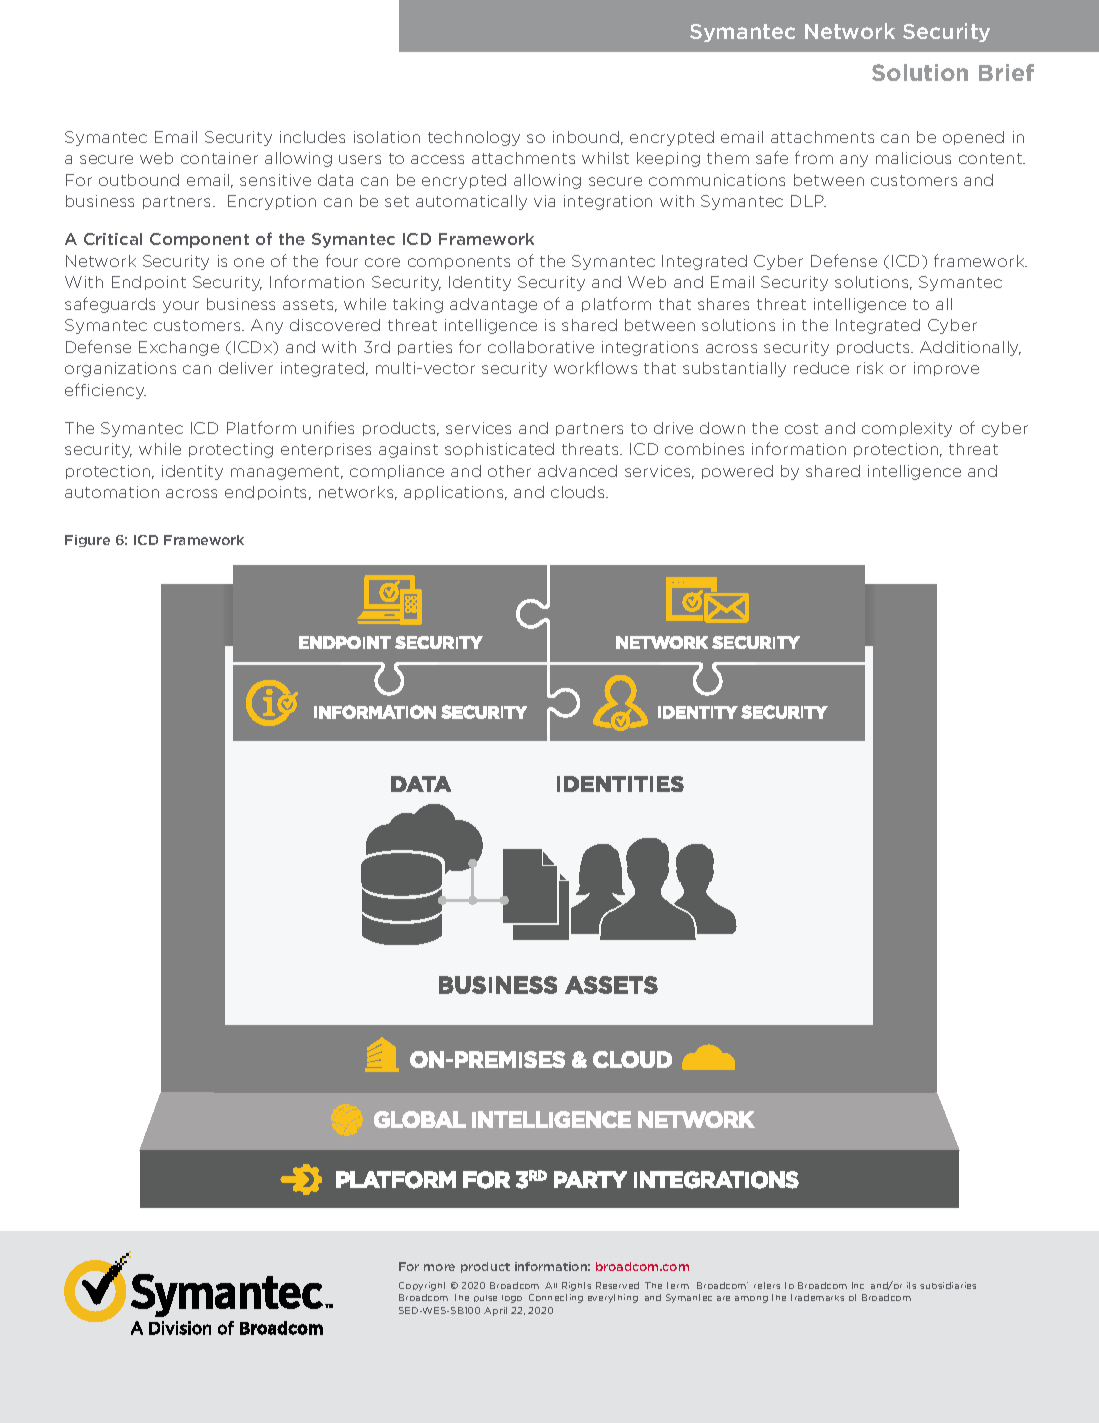 The width and height of the page is (1099, 1423). What do you see at coordinates (219, 158) in the page?
I see `container` at bounding box center [219, 158].
